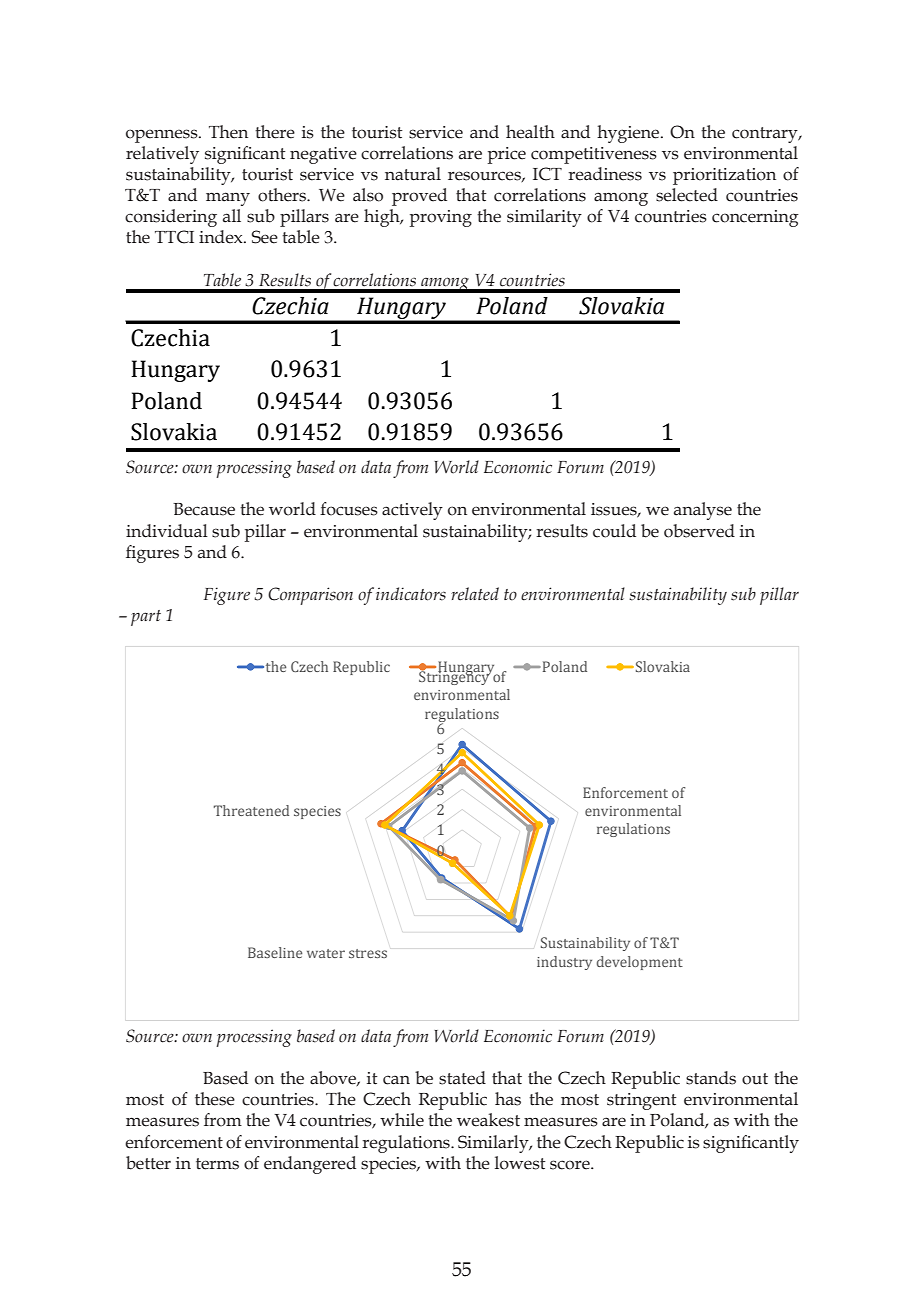  What do you see at coordinates (413, 174) in the page?
I see `natural` at bounding box center [413, 174].
